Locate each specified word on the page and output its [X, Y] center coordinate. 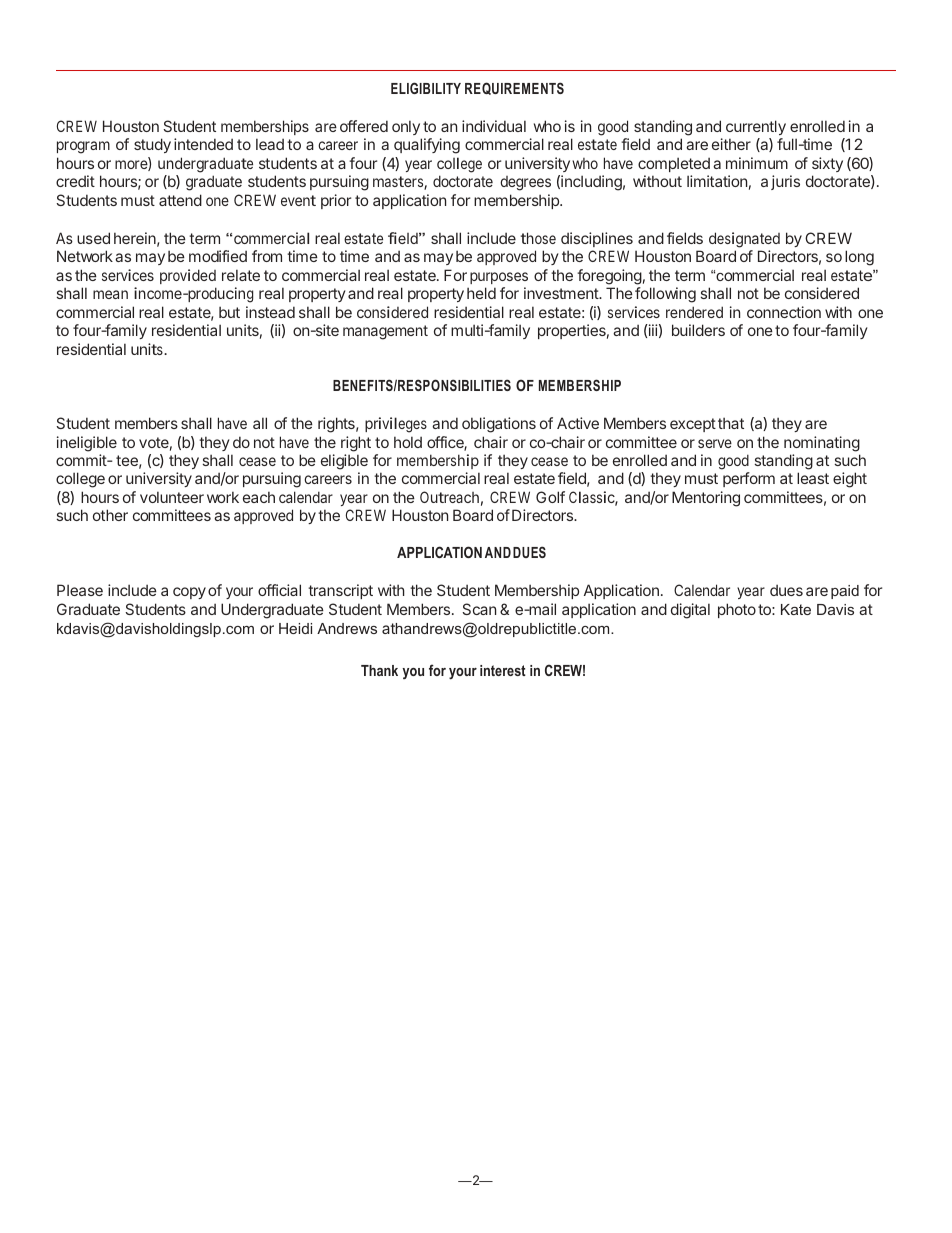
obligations [499, 425]
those [538, 238]
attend [180, 200]
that [731, 423]
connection [784, 312]
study [152, 145]
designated [744, 240]
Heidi [295, 628]
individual [494, 126]
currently [756, 127]
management [385, 332]
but [229, 312]
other [110, 515]
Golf [550, 497]
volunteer [172, 497]
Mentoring [706, 499]
